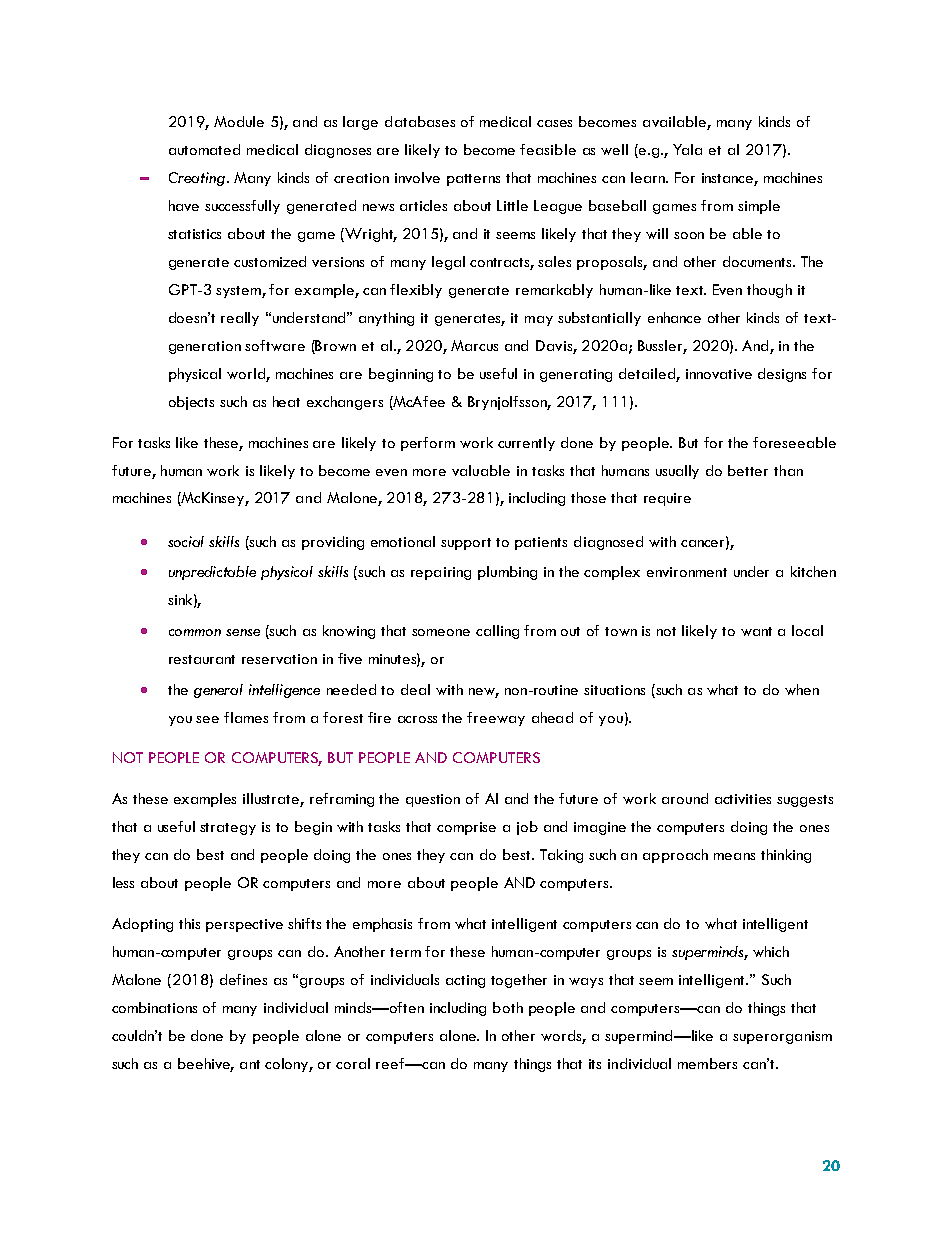  I want to click on common, so click(195, 632).
